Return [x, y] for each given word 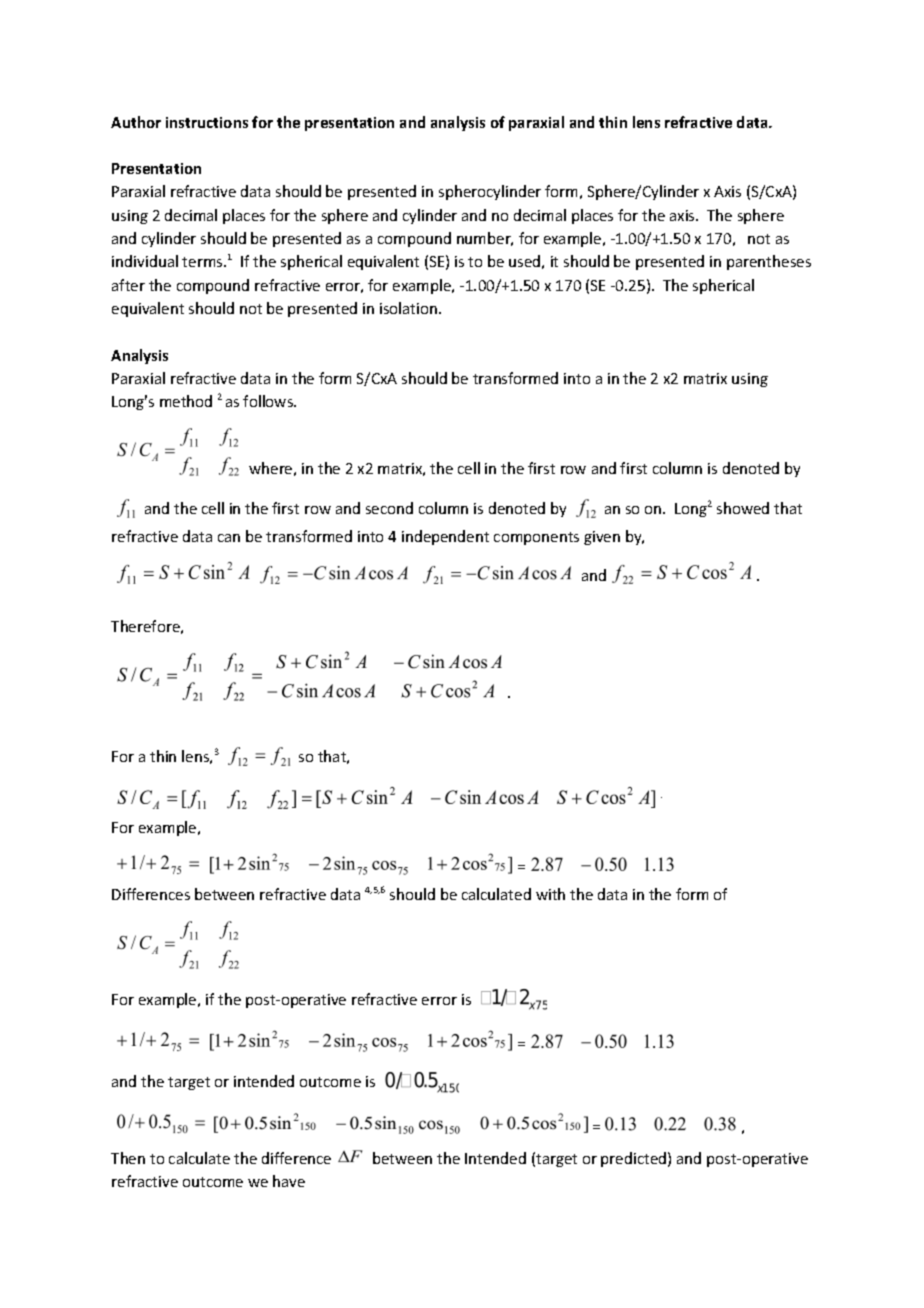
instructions [207, 122]
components [536, 538]
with [550, 894]
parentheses [769, 262]
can [229, 538]
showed [743, 508]
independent [445, 537]
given [602, 538]
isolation [410, 308]
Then [128, 1158]
